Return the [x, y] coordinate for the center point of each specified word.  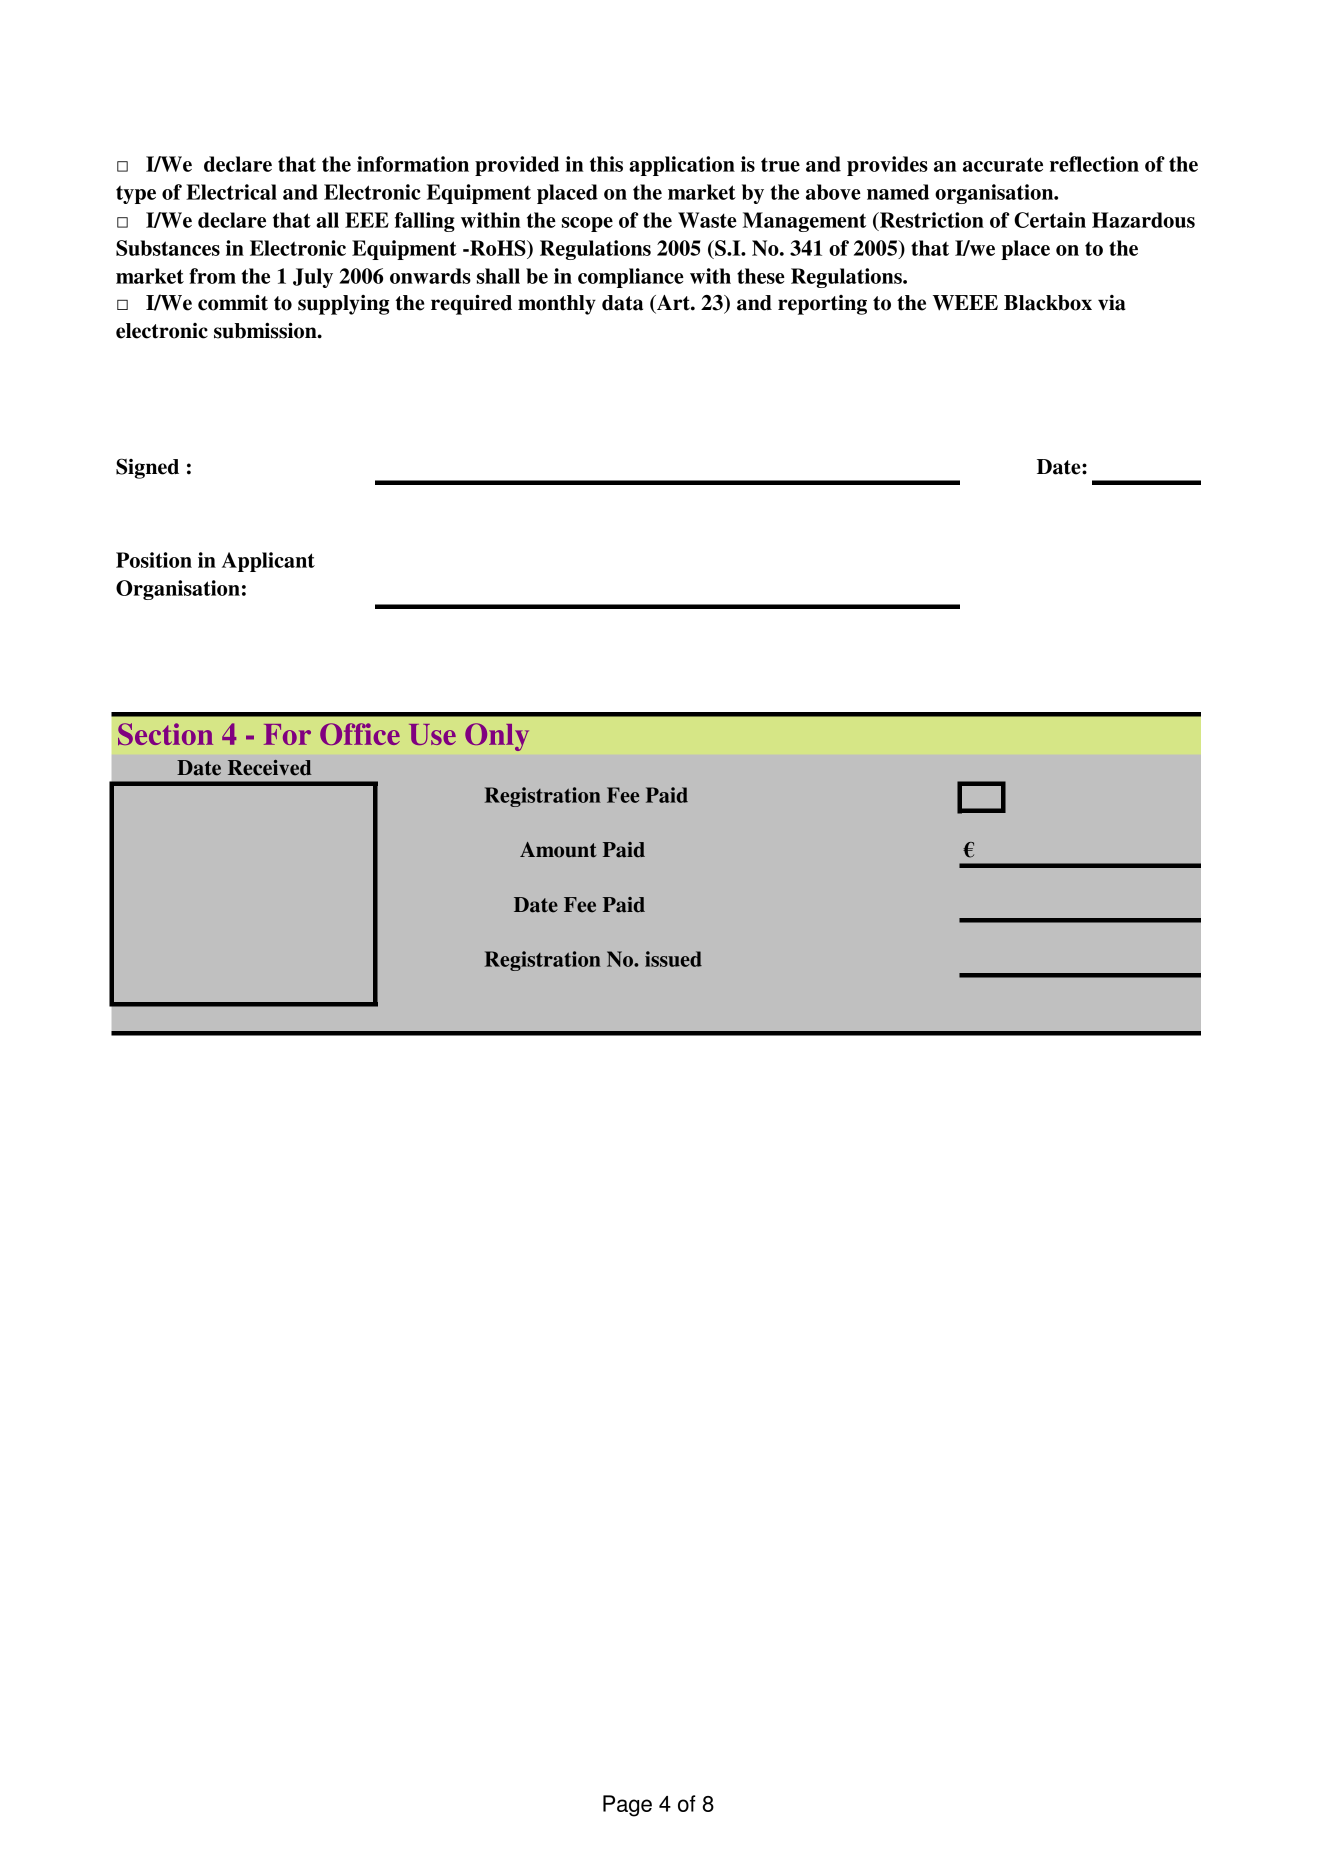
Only [497, 737]
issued [673, 959]
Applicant [268, 562]
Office [360, 734]
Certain [1050, 220]
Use [432, 734]
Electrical [231, 192]
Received [270, 768]
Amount [558, 850]
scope [587, 224]
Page [627, 1806]
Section [165, 734]
